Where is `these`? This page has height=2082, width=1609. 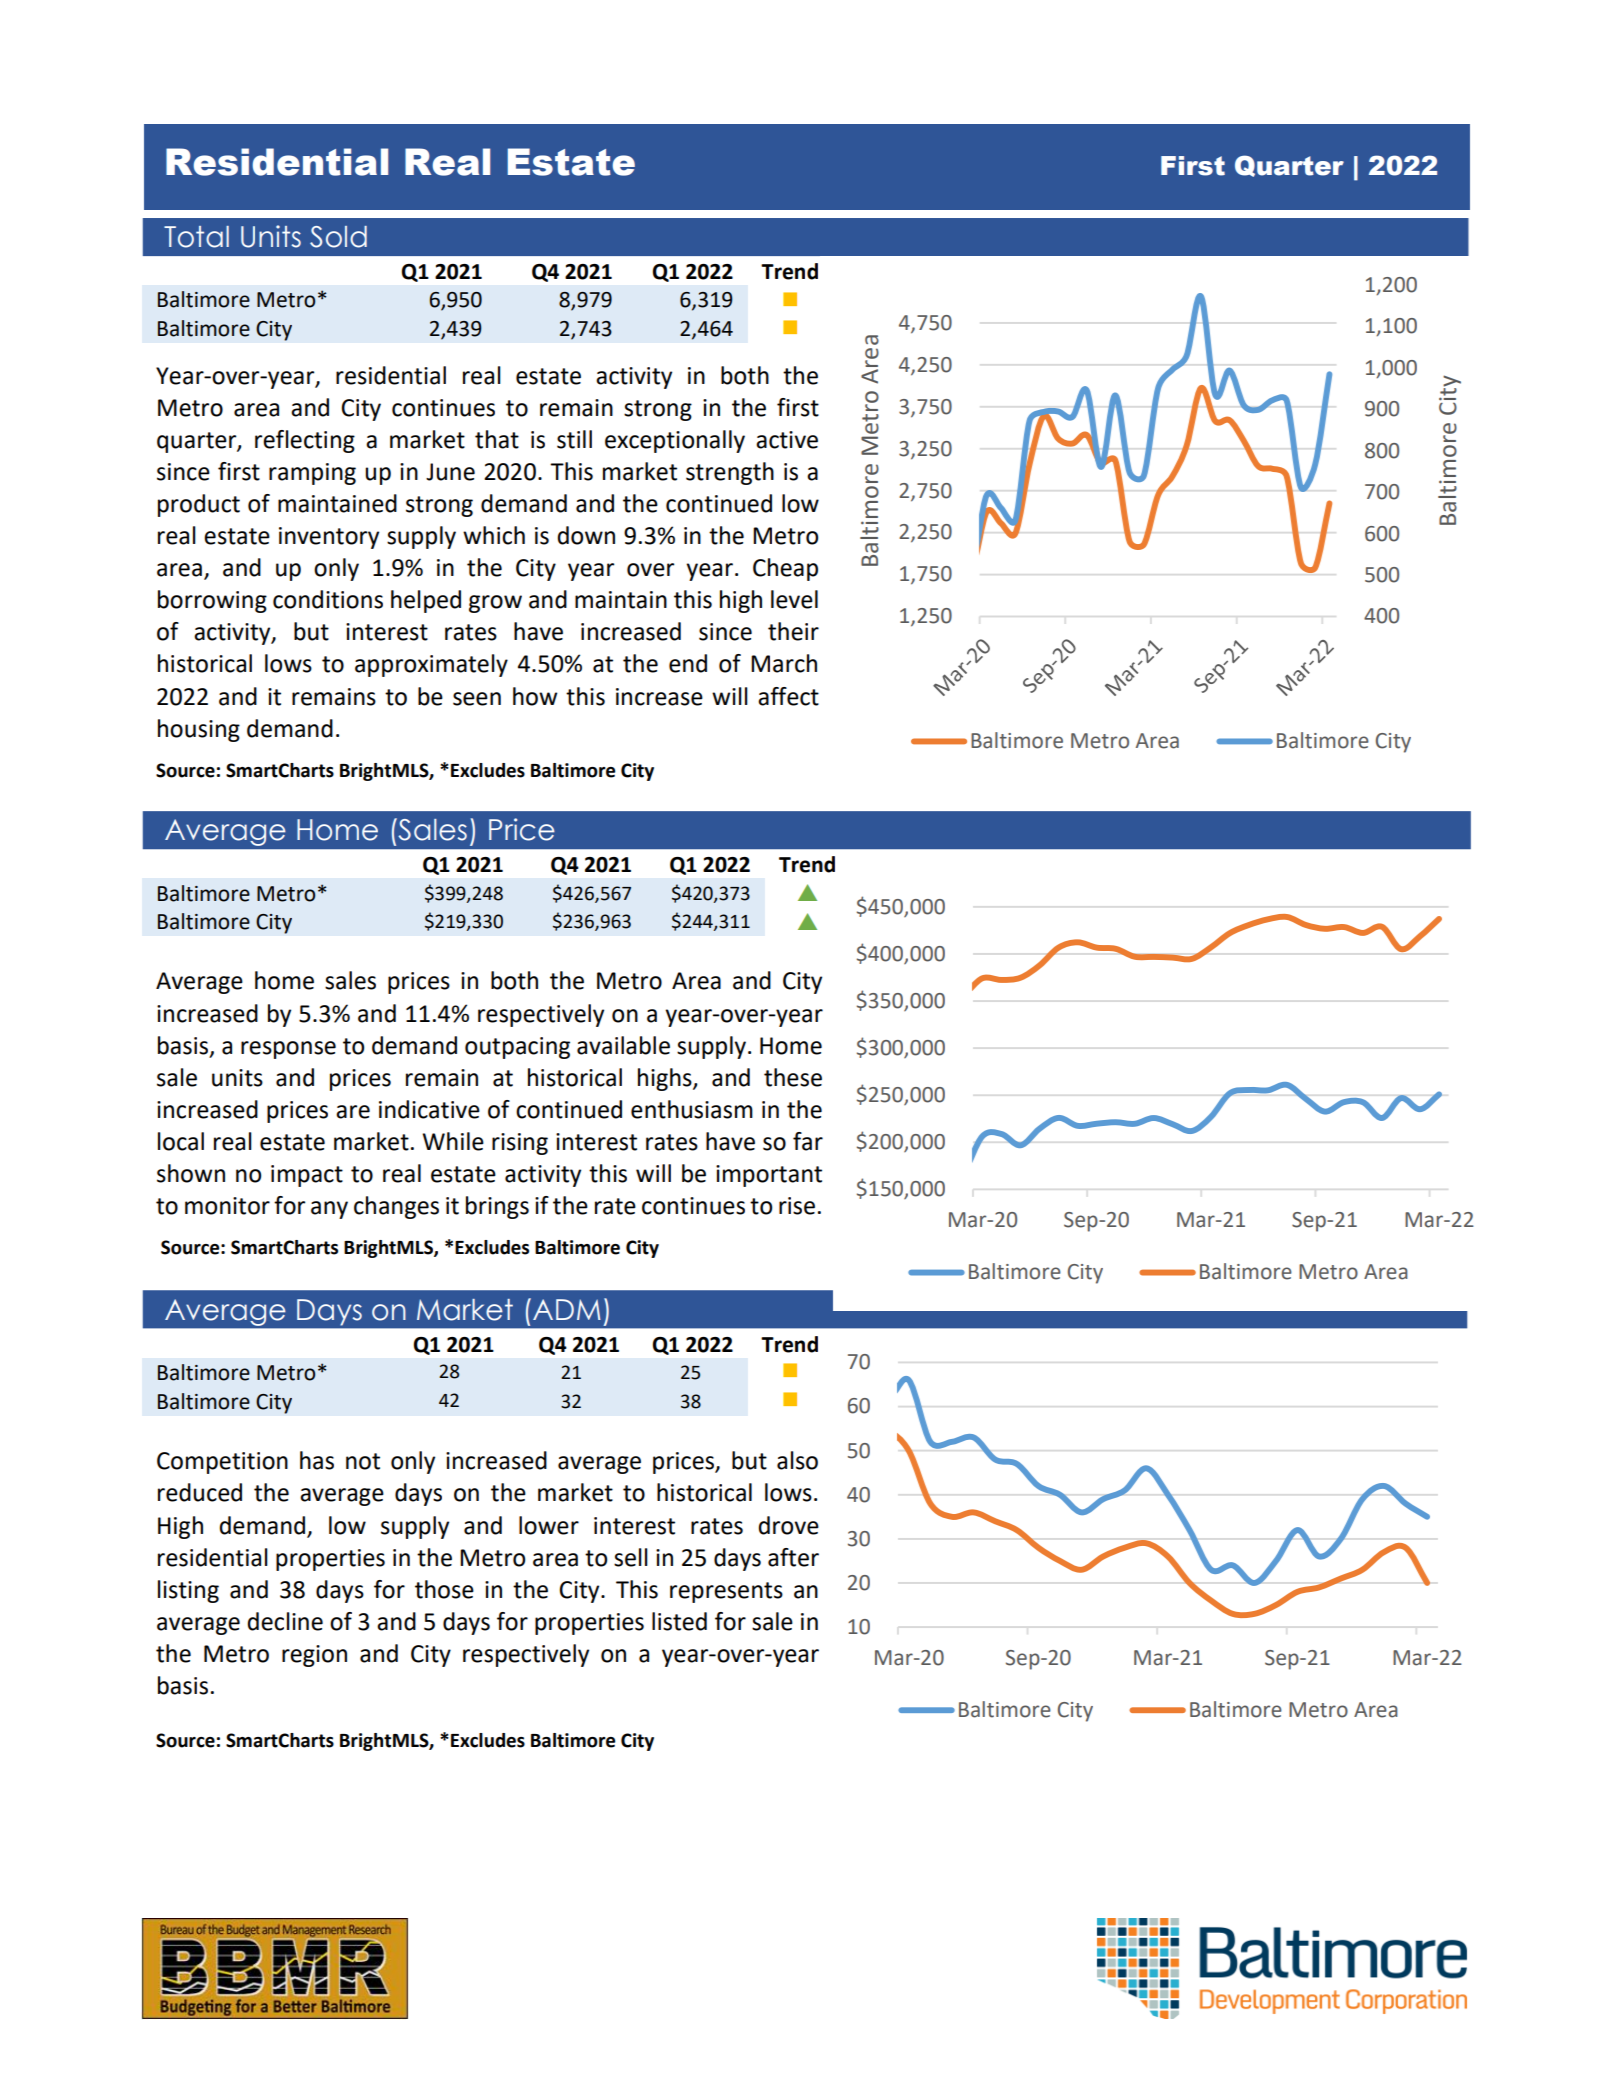 these is located at coordinates (793, 1077).
